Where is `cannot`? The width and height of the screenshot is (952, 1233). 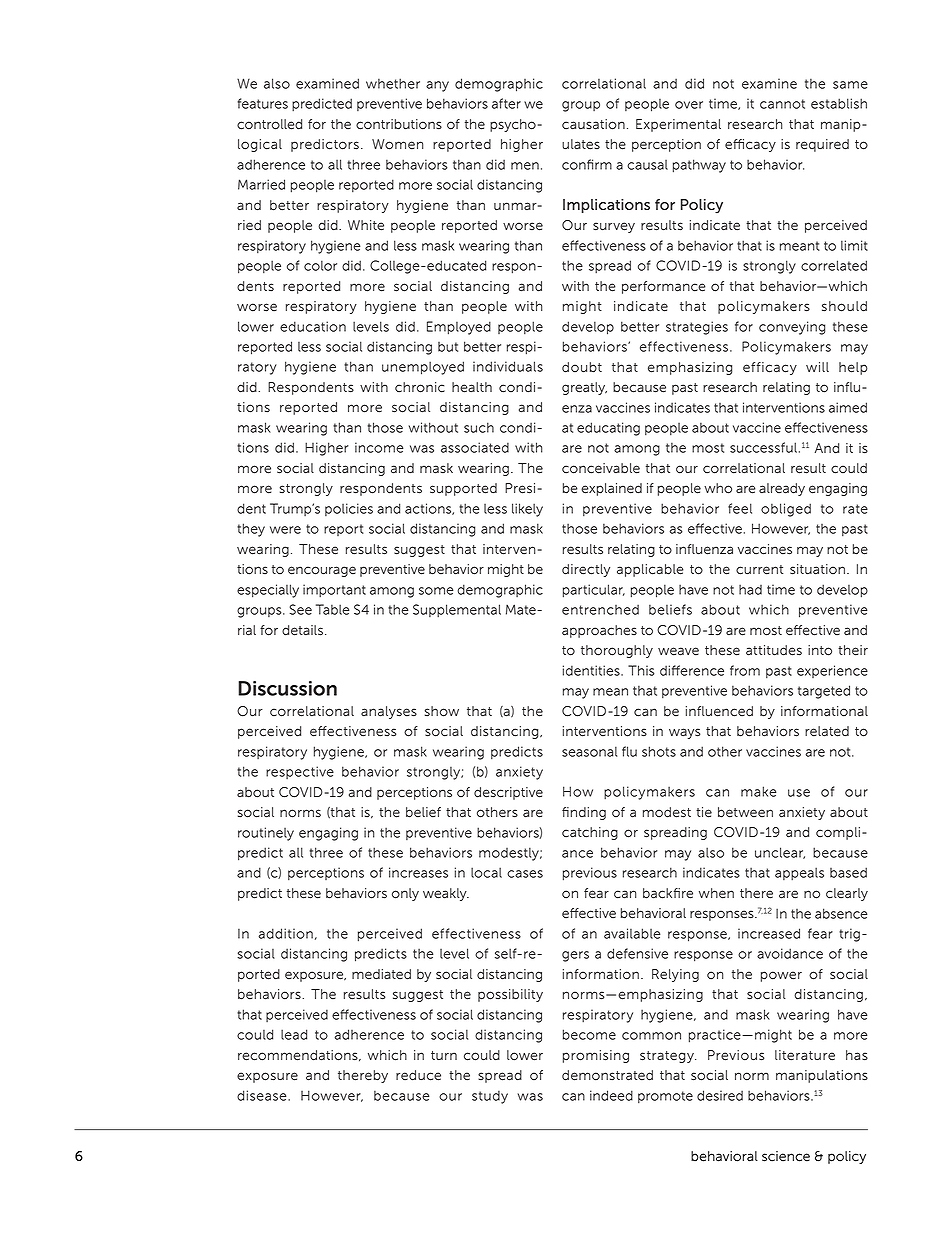 cannot is located at coordinates (782, 104).
